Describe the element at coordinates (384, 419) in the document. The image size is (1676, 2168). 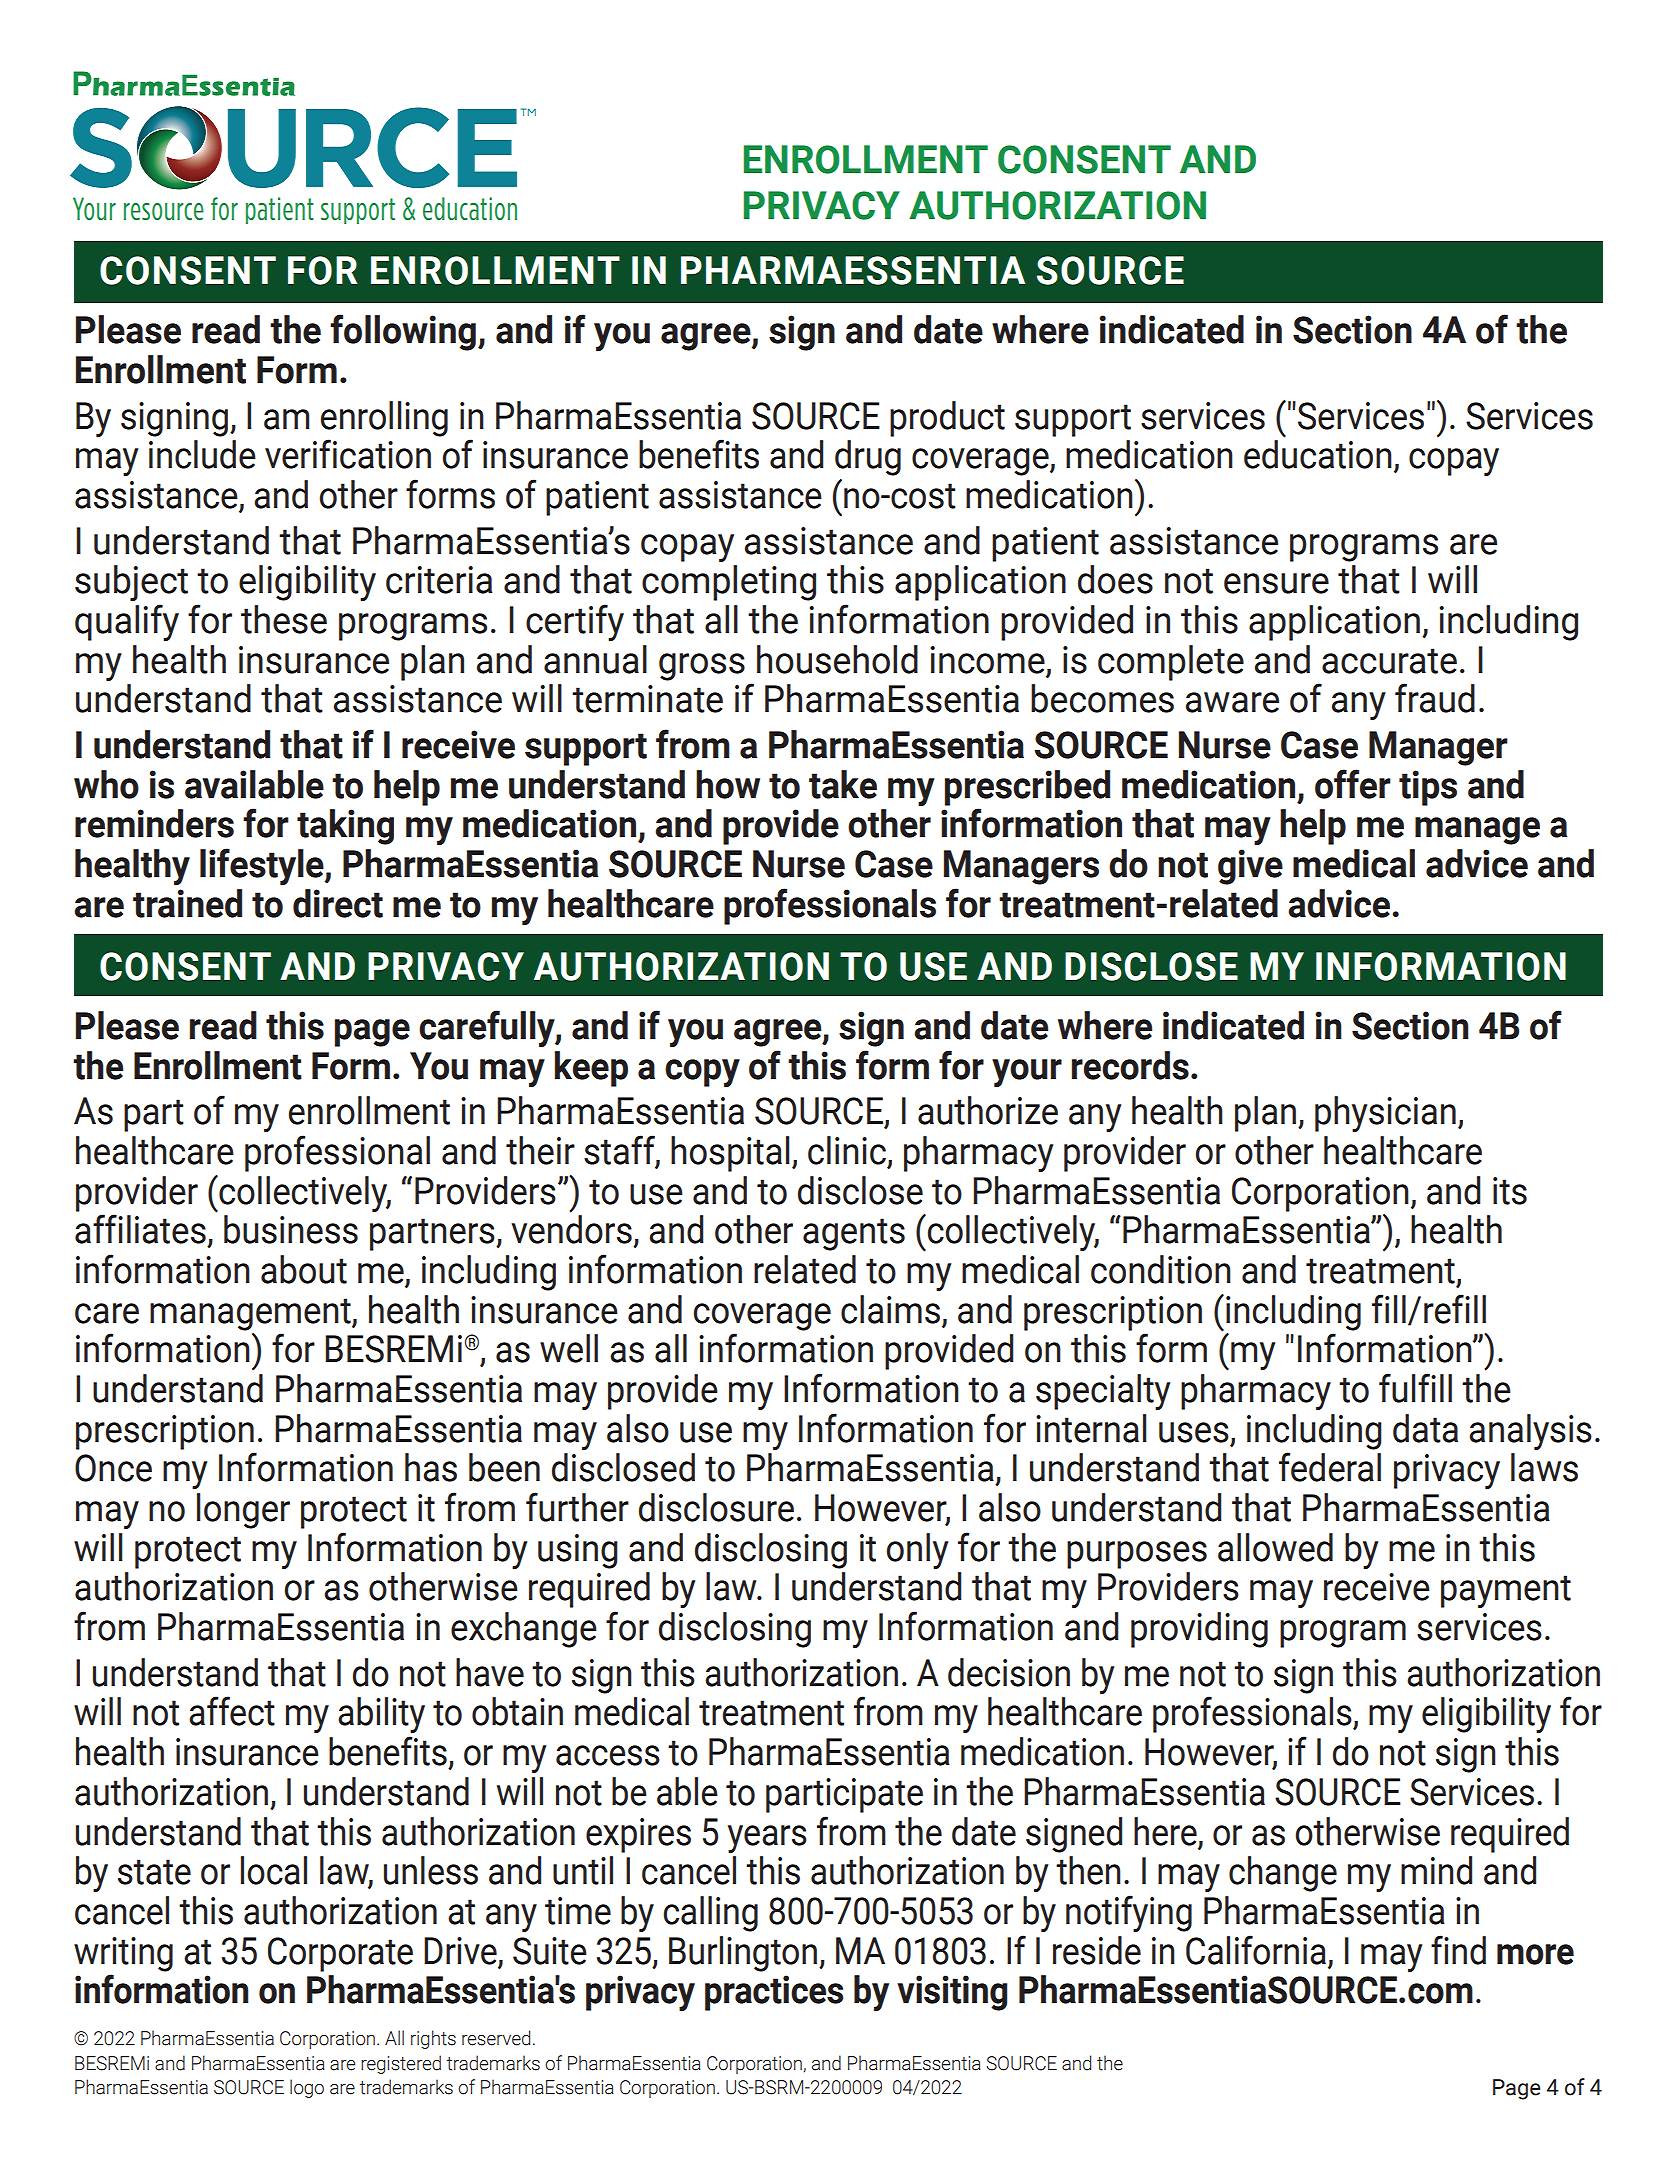
I see `enrolling` at that location.
